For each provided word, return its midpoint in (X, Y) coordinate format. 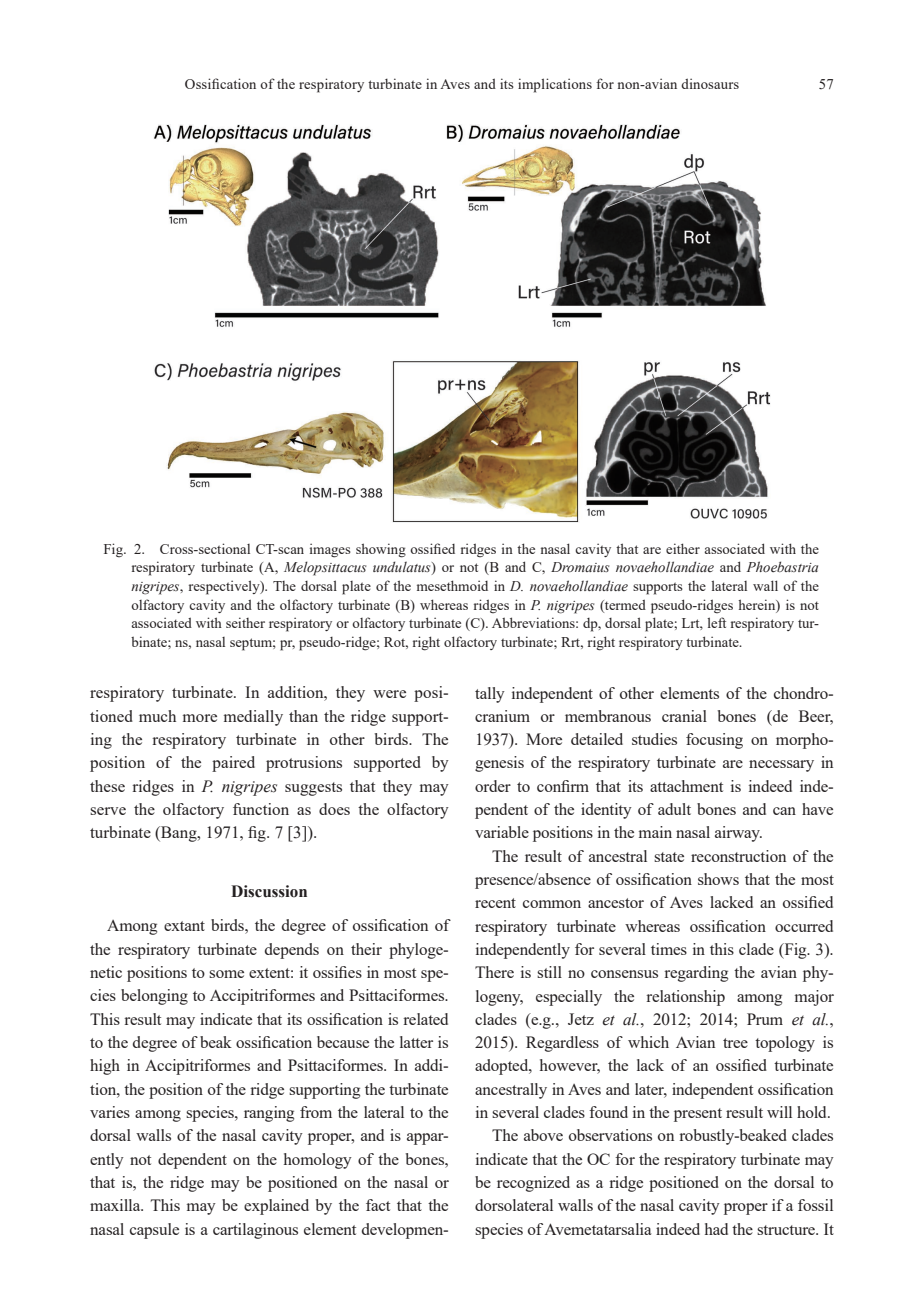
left (716, 622)
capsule (154, 1231)
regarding (696, 974)
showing (381, 550)
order (493, 786)
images (330, 550)
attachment (686, 786)
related (425, 1019)
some (226, 974)
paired (233, 764)
